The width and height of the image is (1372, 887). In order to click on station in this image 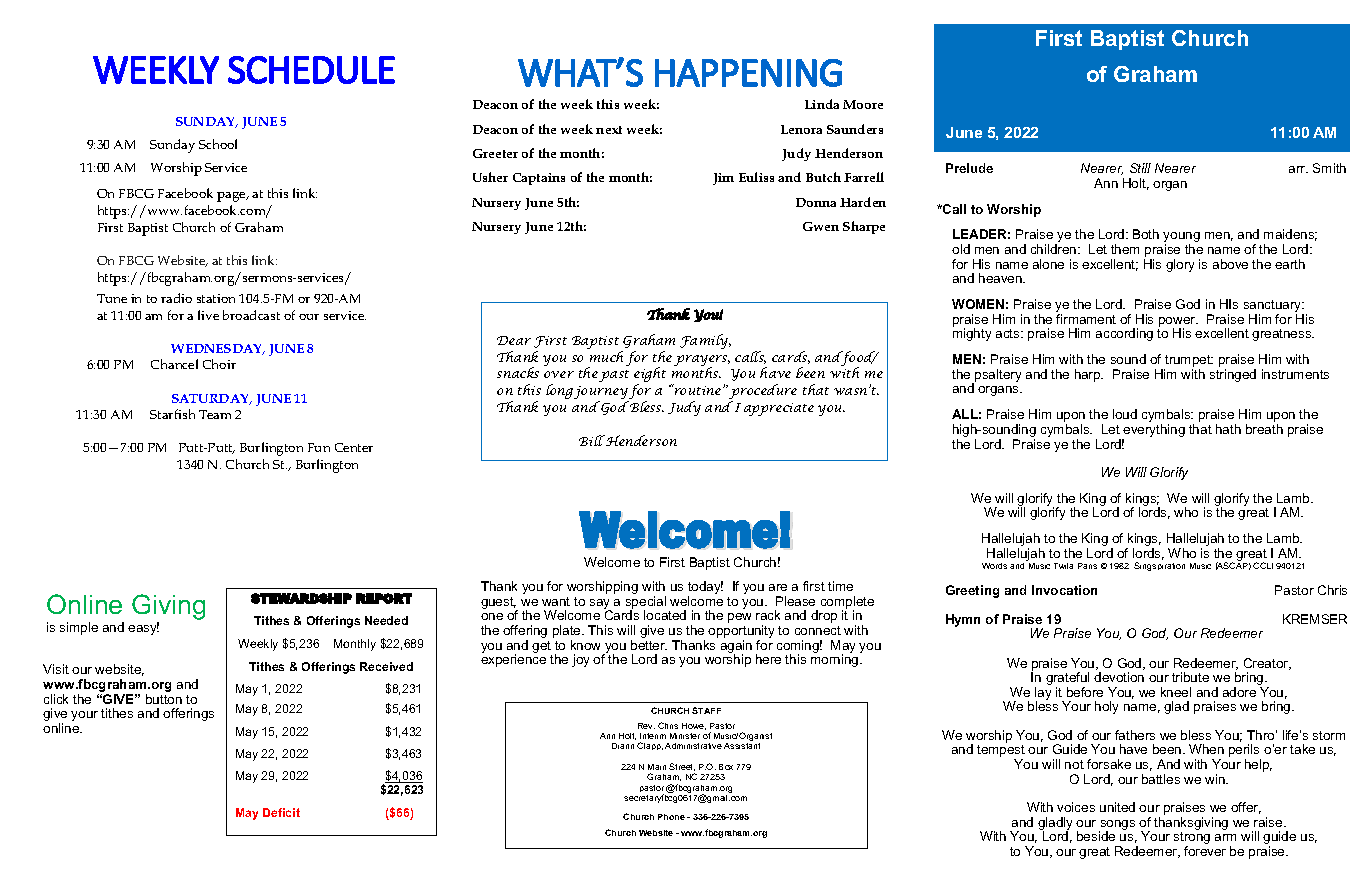, I will do `click(216, 298)`.
